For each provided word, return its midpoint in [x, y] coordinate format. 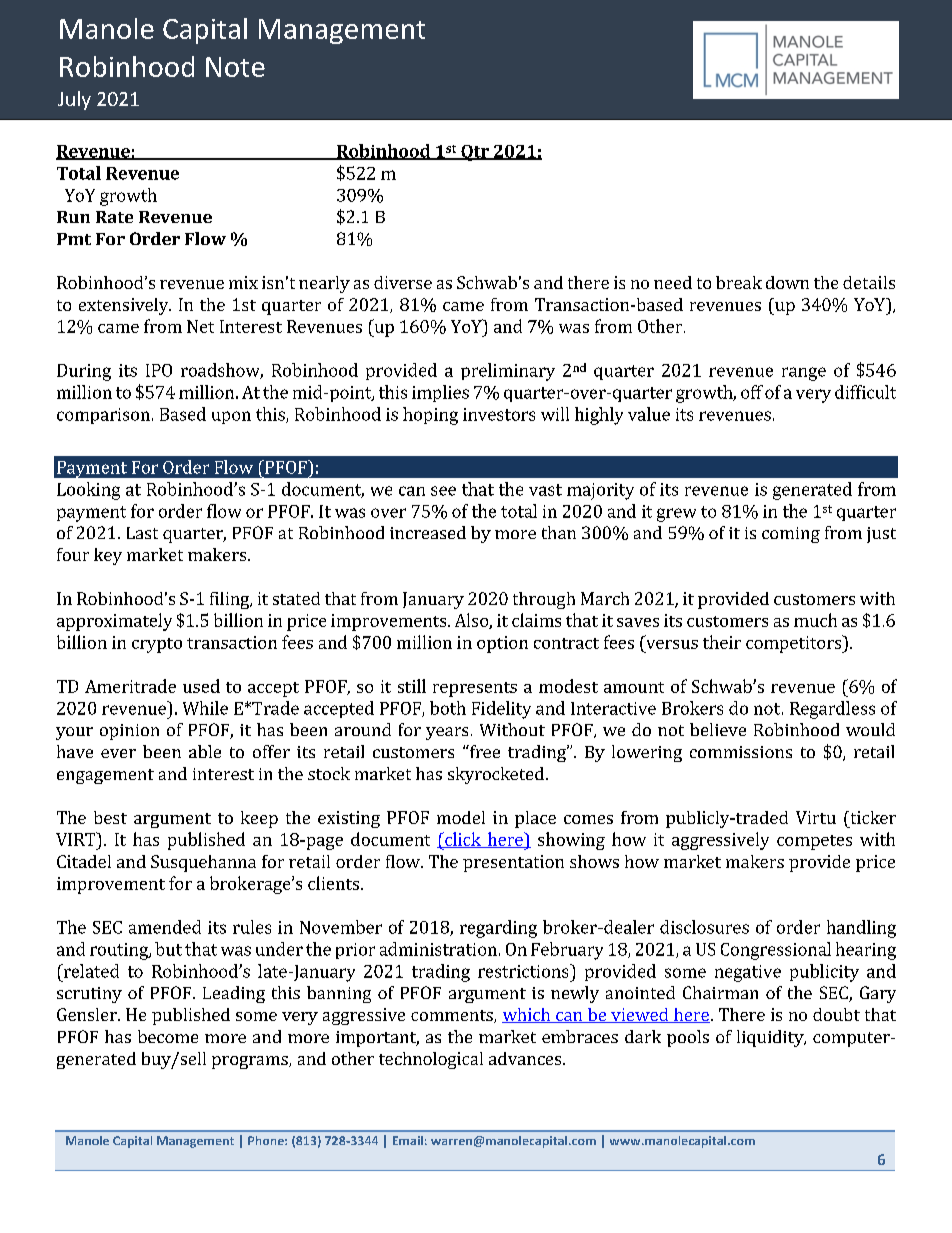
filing [231, 600]
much [815, 620]
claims [536, 620]
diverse [403, 282]
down [787, 282]
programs [251, 1062]
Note [235, 67]
